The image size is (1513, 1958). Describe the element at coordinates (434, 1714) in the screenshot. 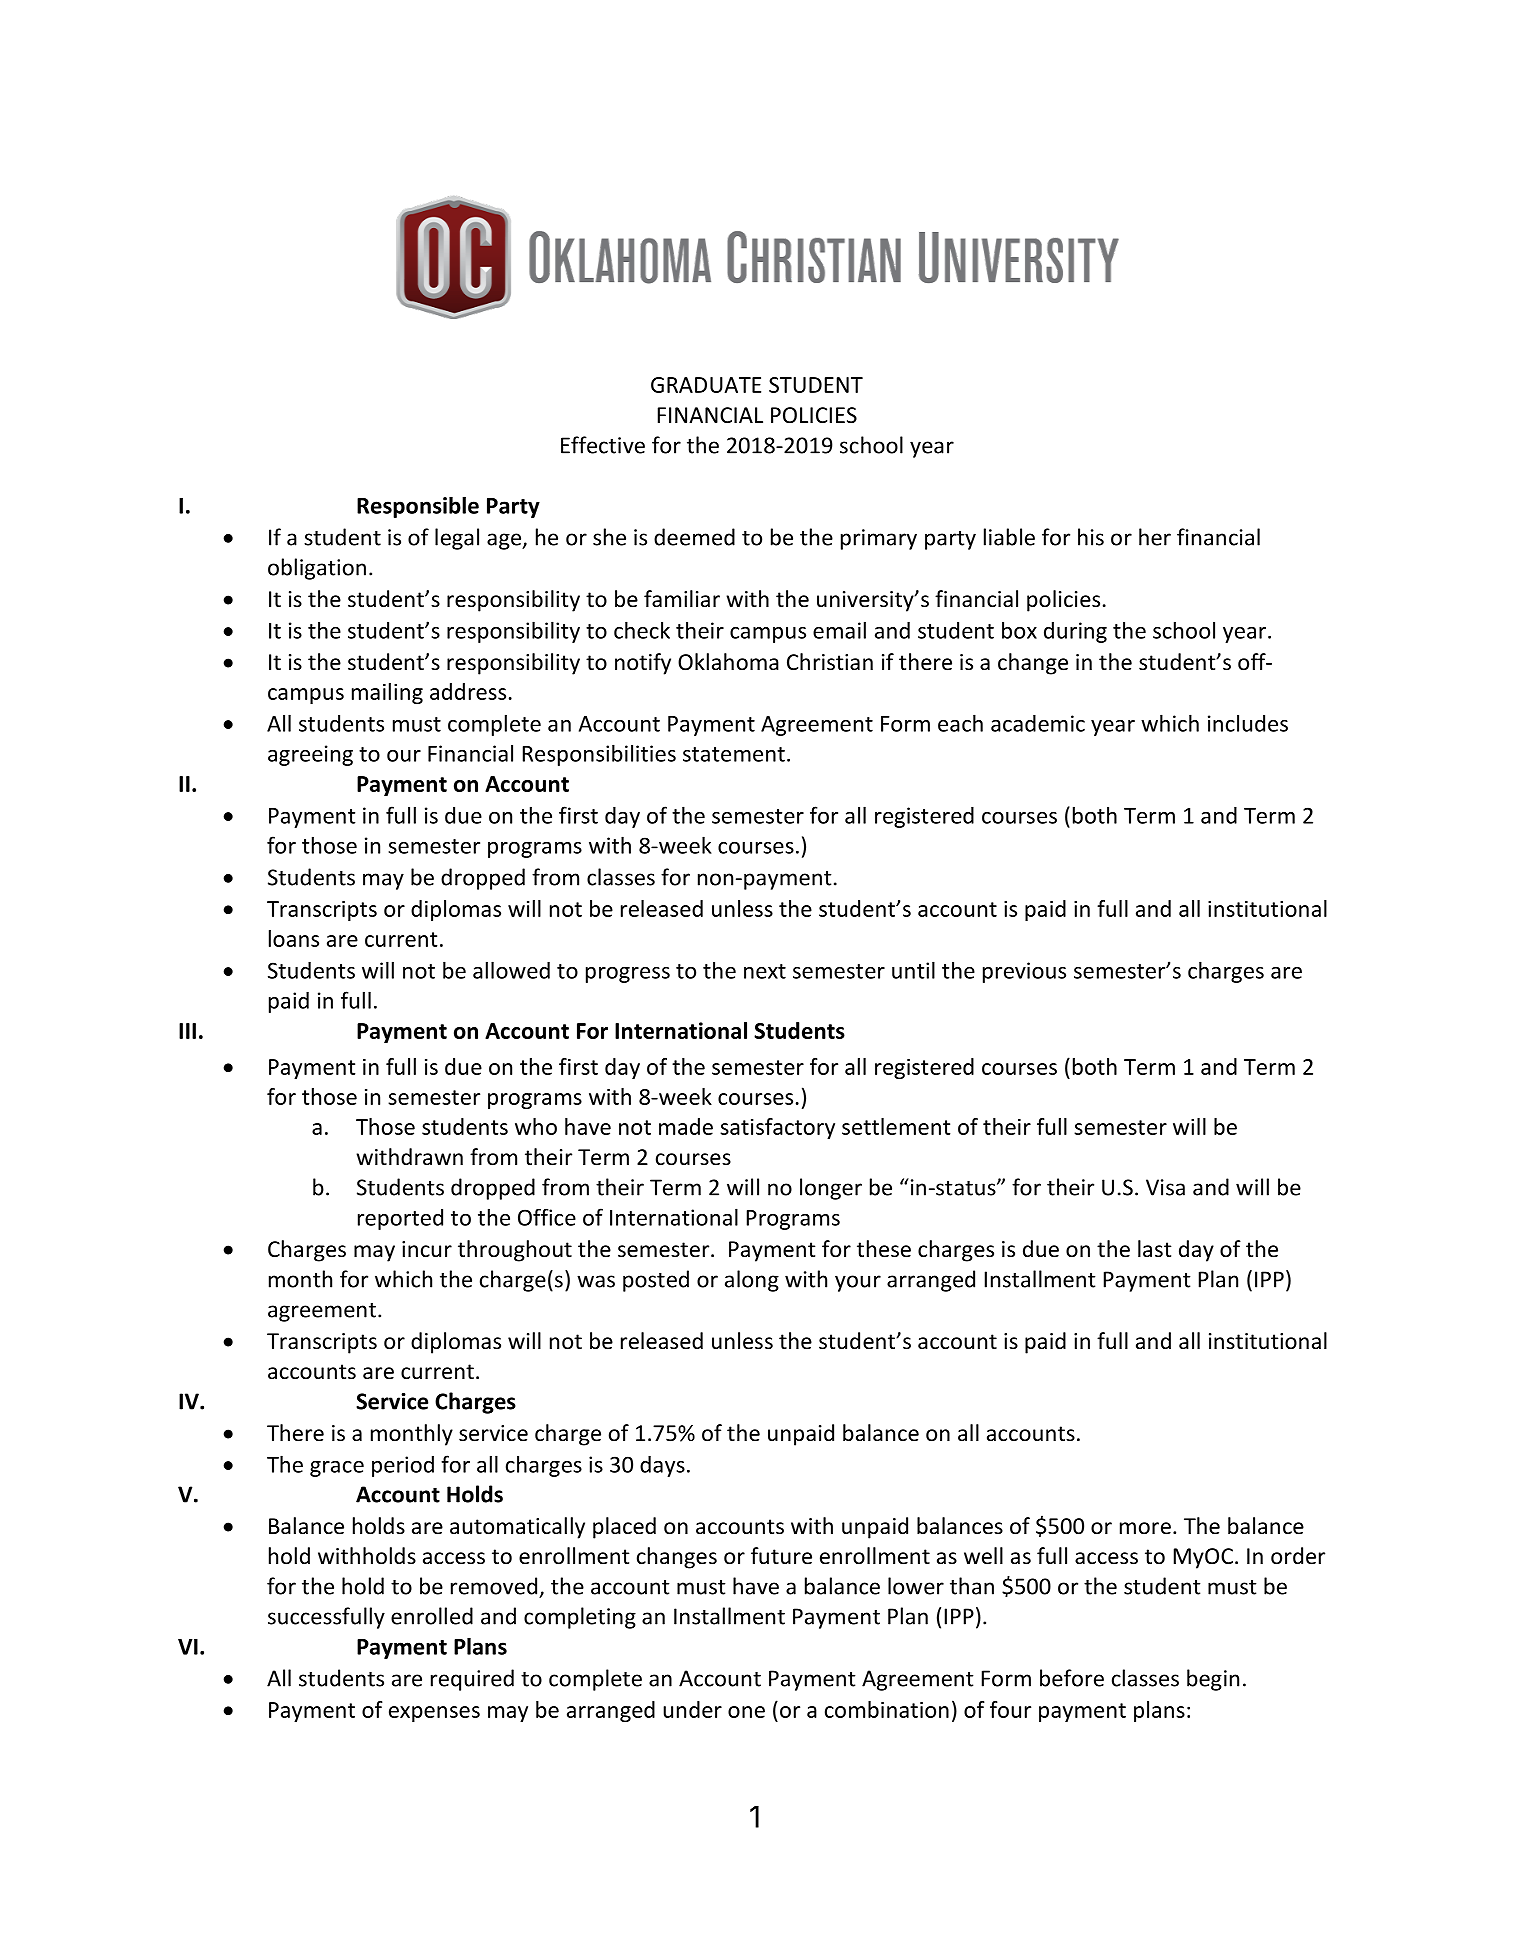

I see `expenses` at that location.
